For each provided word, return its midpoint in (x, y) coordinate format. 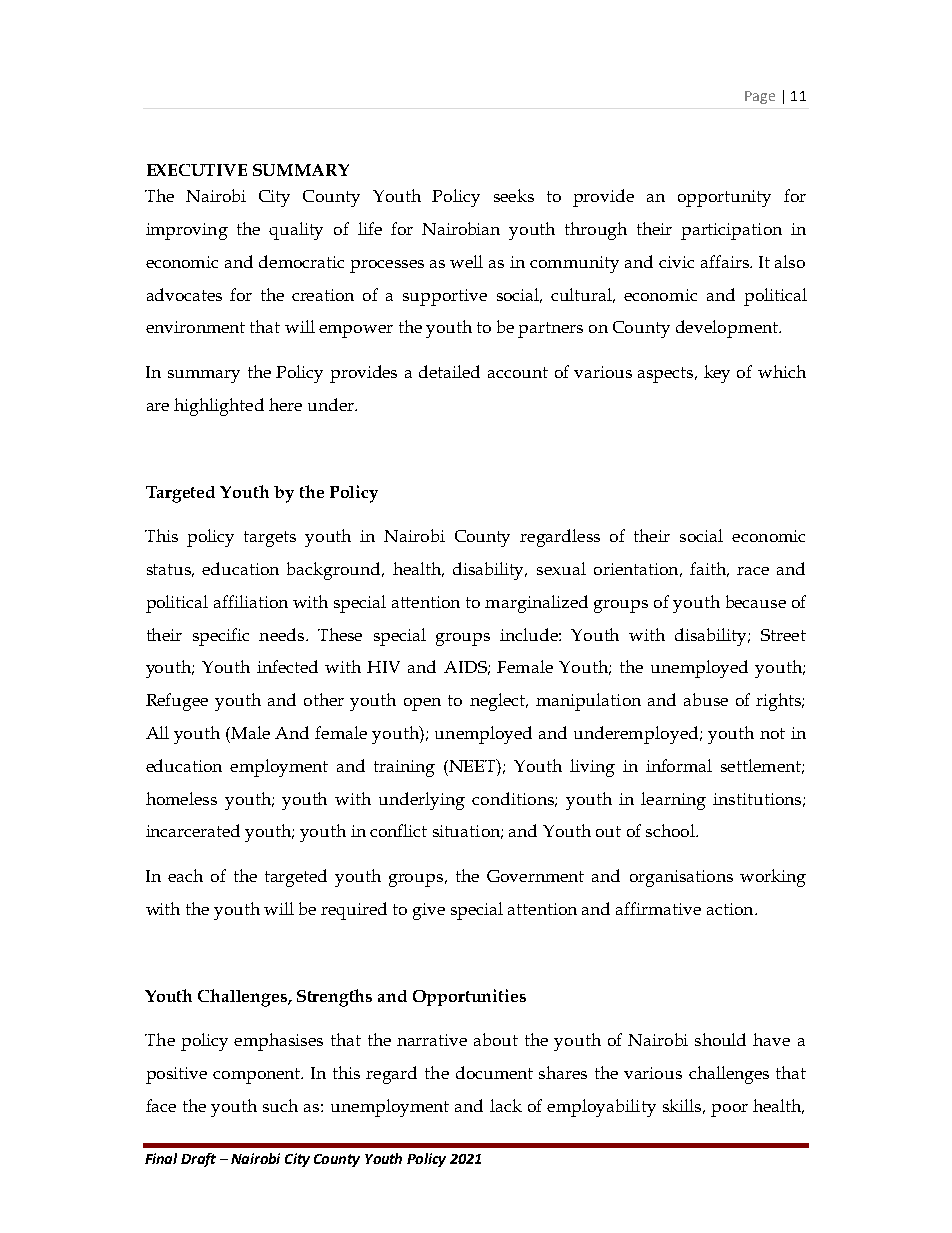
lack (506, 1105)
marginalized (536, 604)
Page (760, 97)
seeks (514, 195)
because (756, 601)
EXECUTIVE (197, 170)
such (280, 1105)
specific (221, 637)
